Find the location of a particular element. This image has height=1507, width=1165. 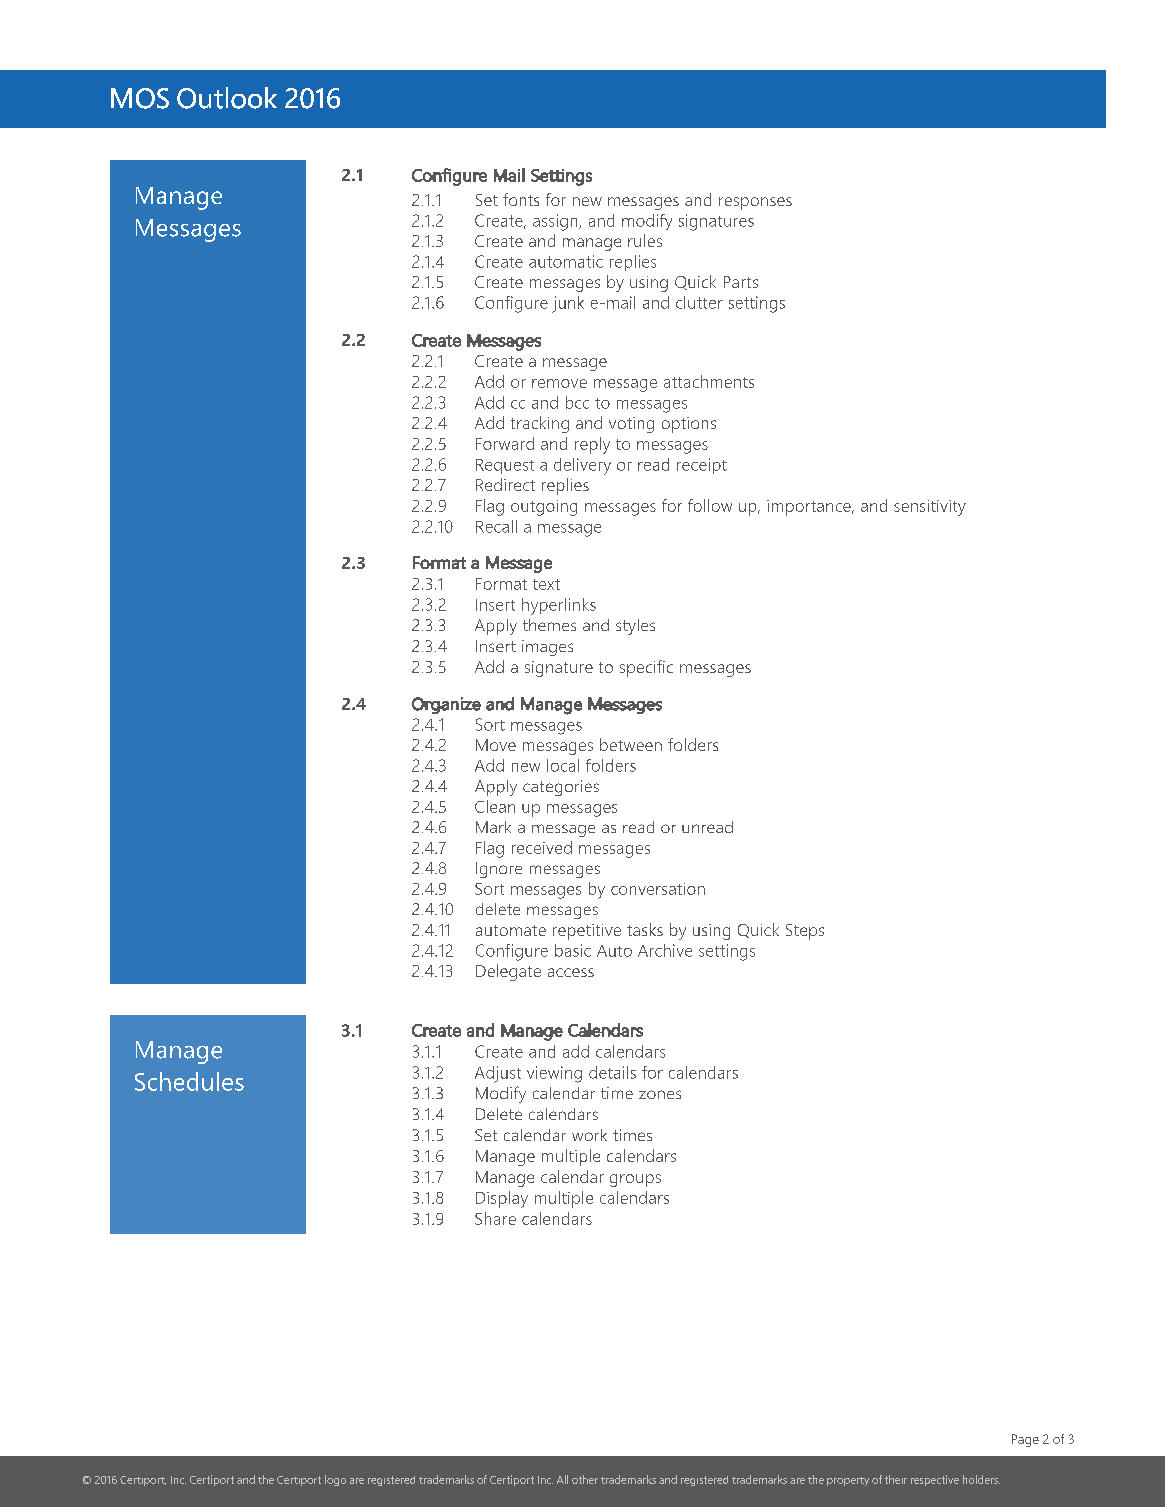

text is located at coordinates (546, 584).
